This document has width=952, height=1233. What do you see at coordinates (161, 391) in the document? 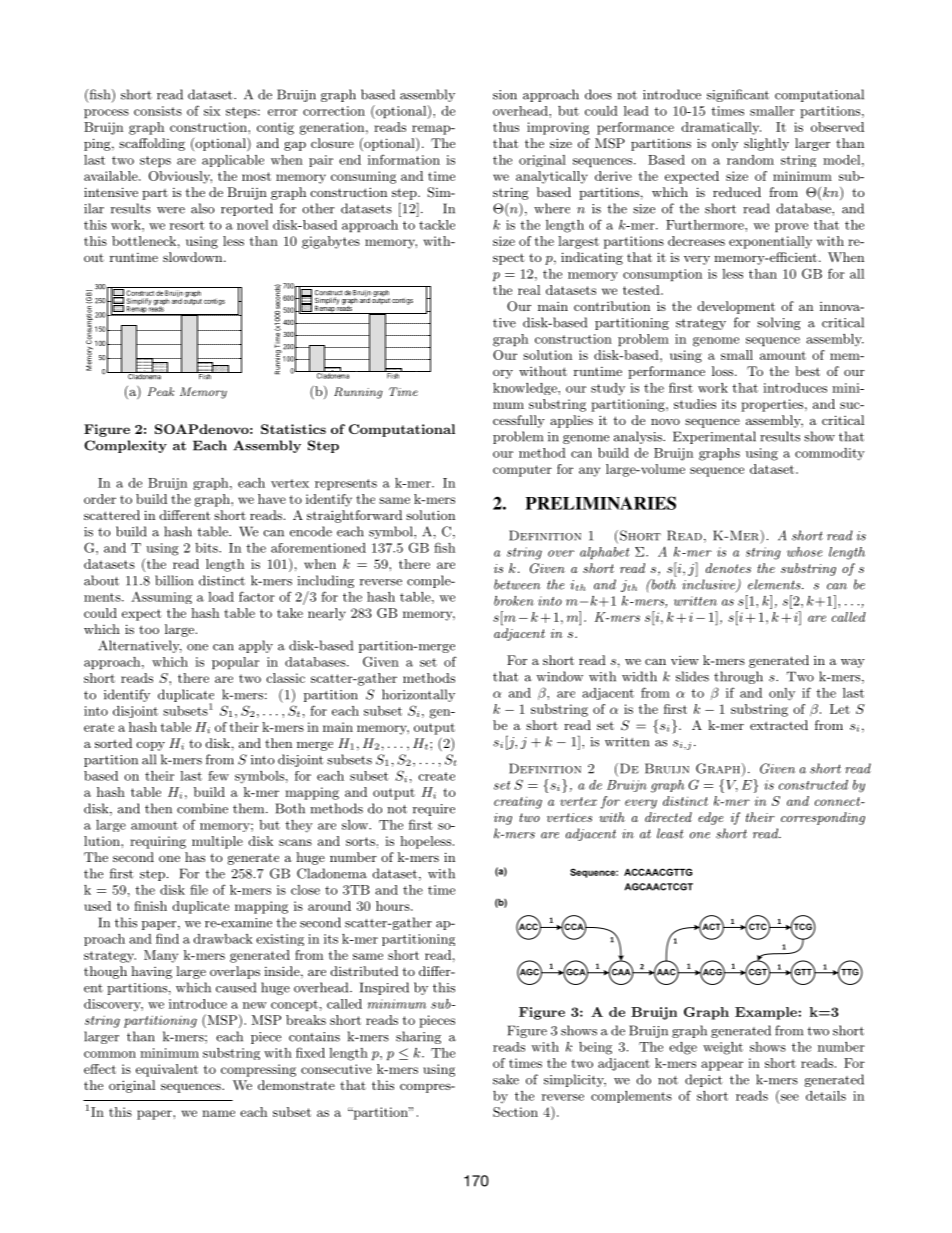
I see `Peak` at bounding box center [161, 391].
